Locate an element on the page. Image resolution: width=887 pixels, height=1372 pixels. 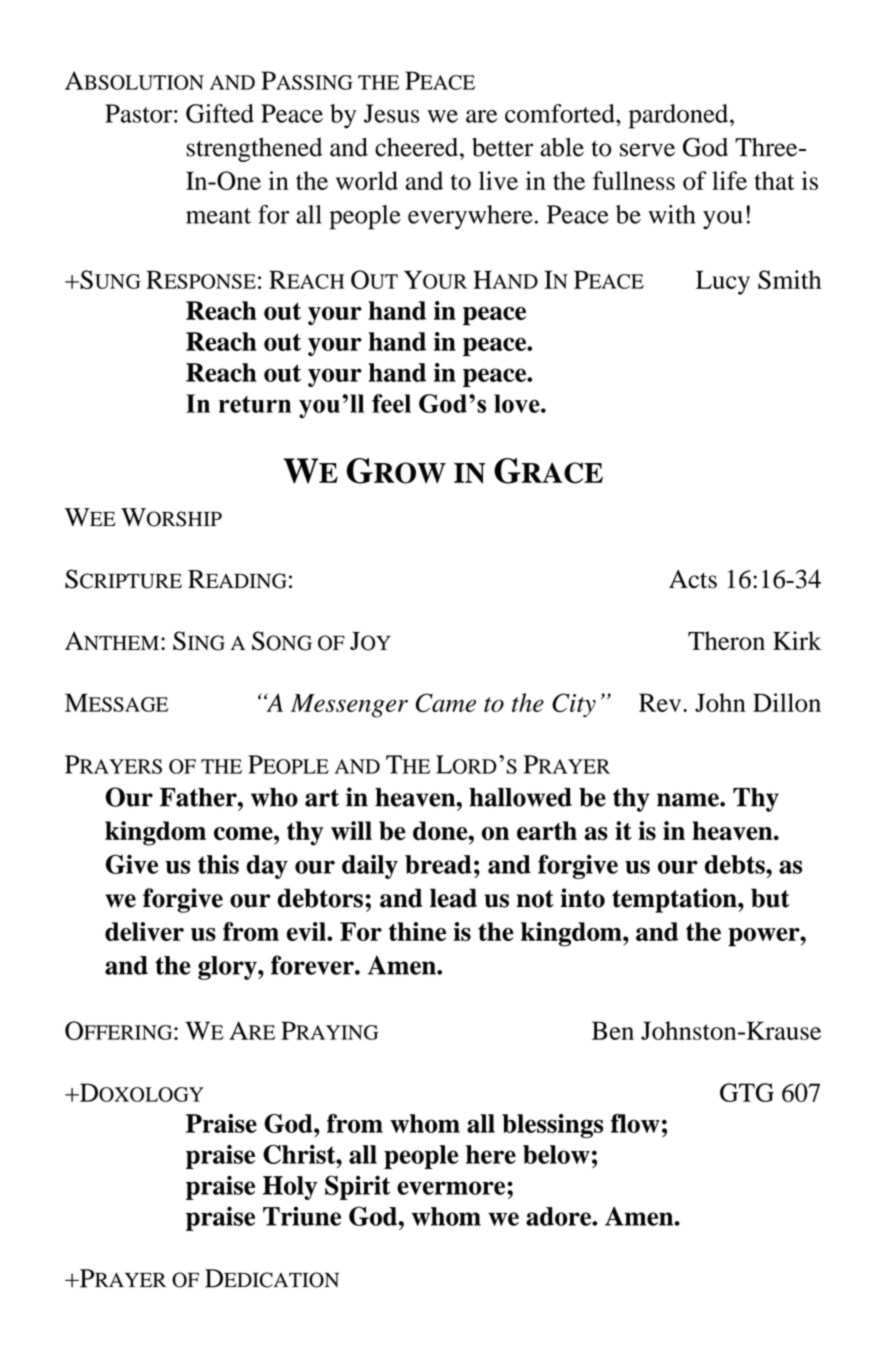
love is located at coordinates (518, 403).
